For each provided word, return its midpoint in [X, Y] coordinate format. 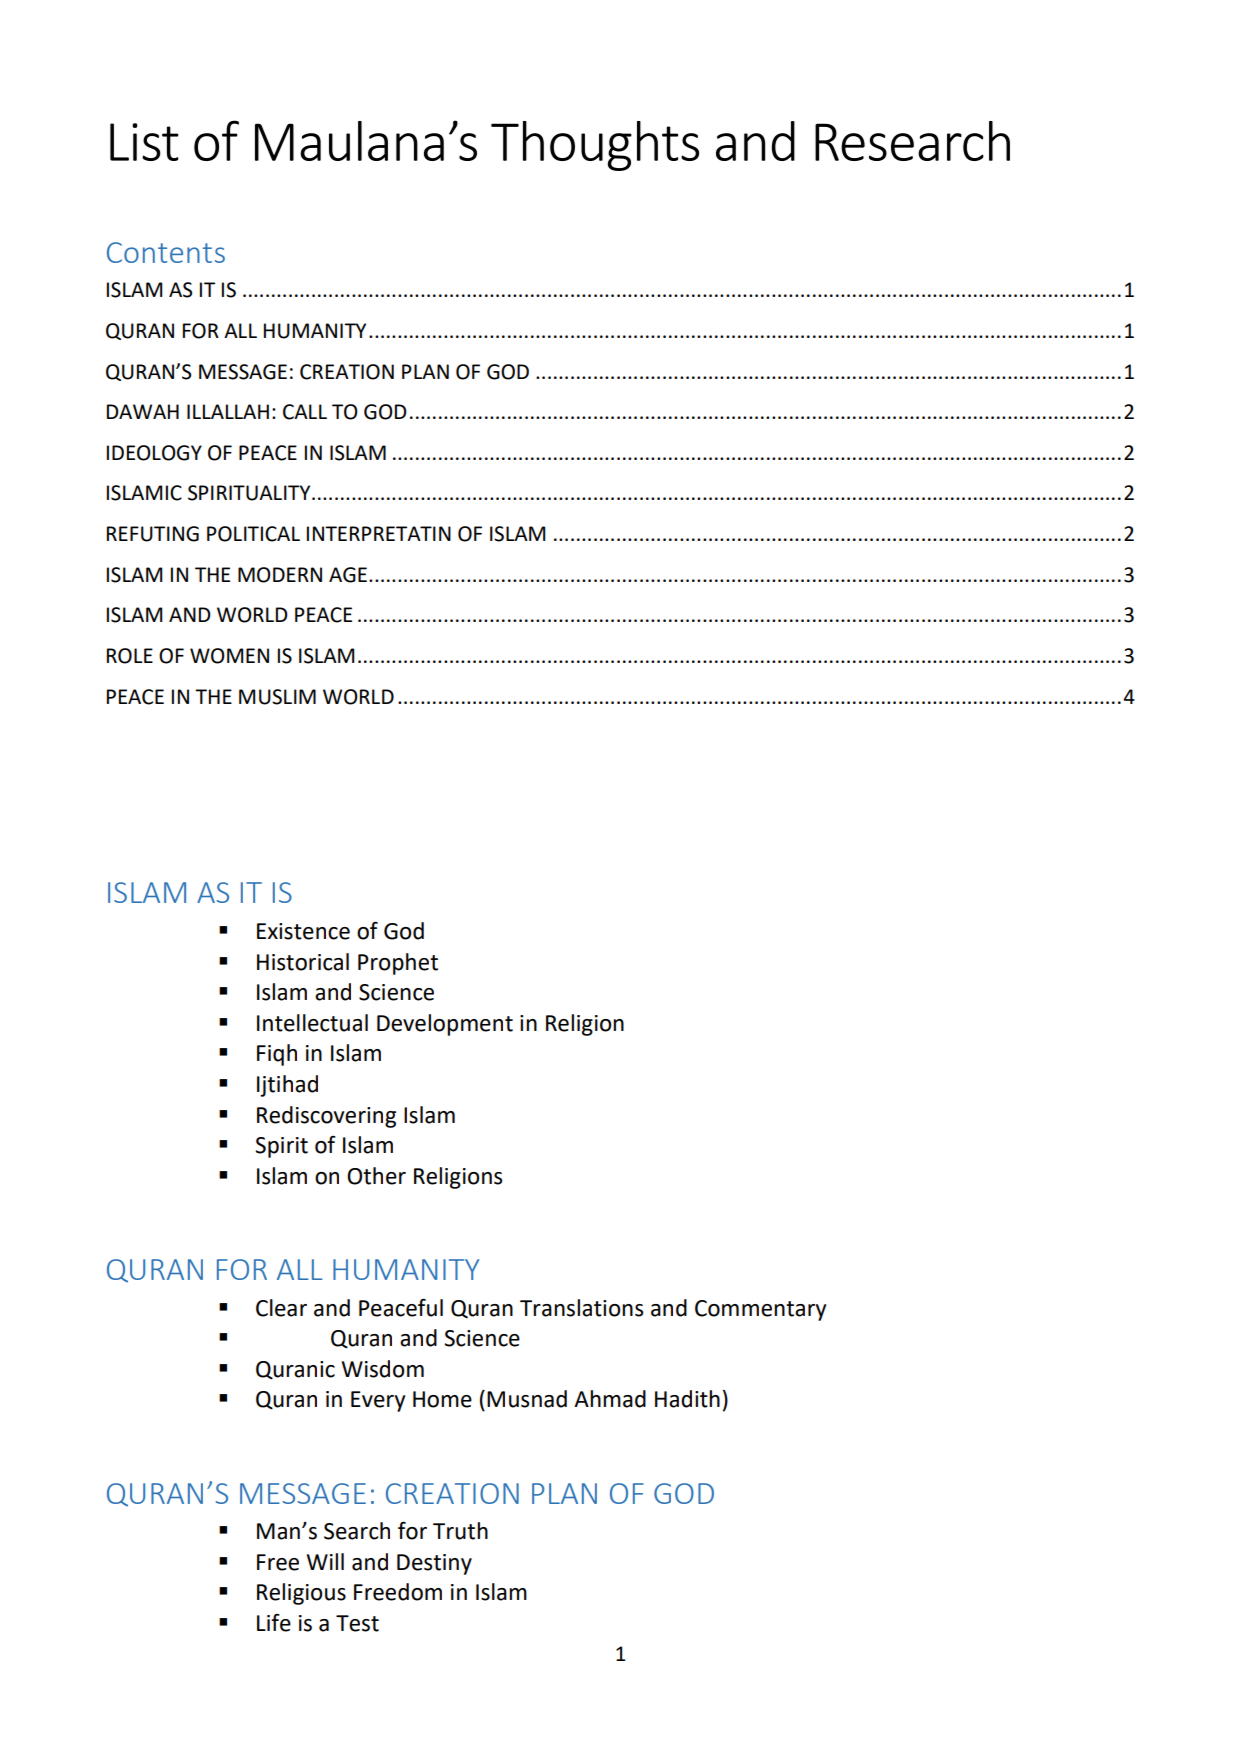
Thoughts [595, 146]
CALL [305, 412]
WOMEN [229, 656]
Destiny [434, 1564]
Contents [166, 252]
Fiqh [277, 1055]
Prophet [398, 964]
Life [274, 1623]
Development [445, 1025]
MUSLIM [277, 697]
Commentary [760, 1310]
